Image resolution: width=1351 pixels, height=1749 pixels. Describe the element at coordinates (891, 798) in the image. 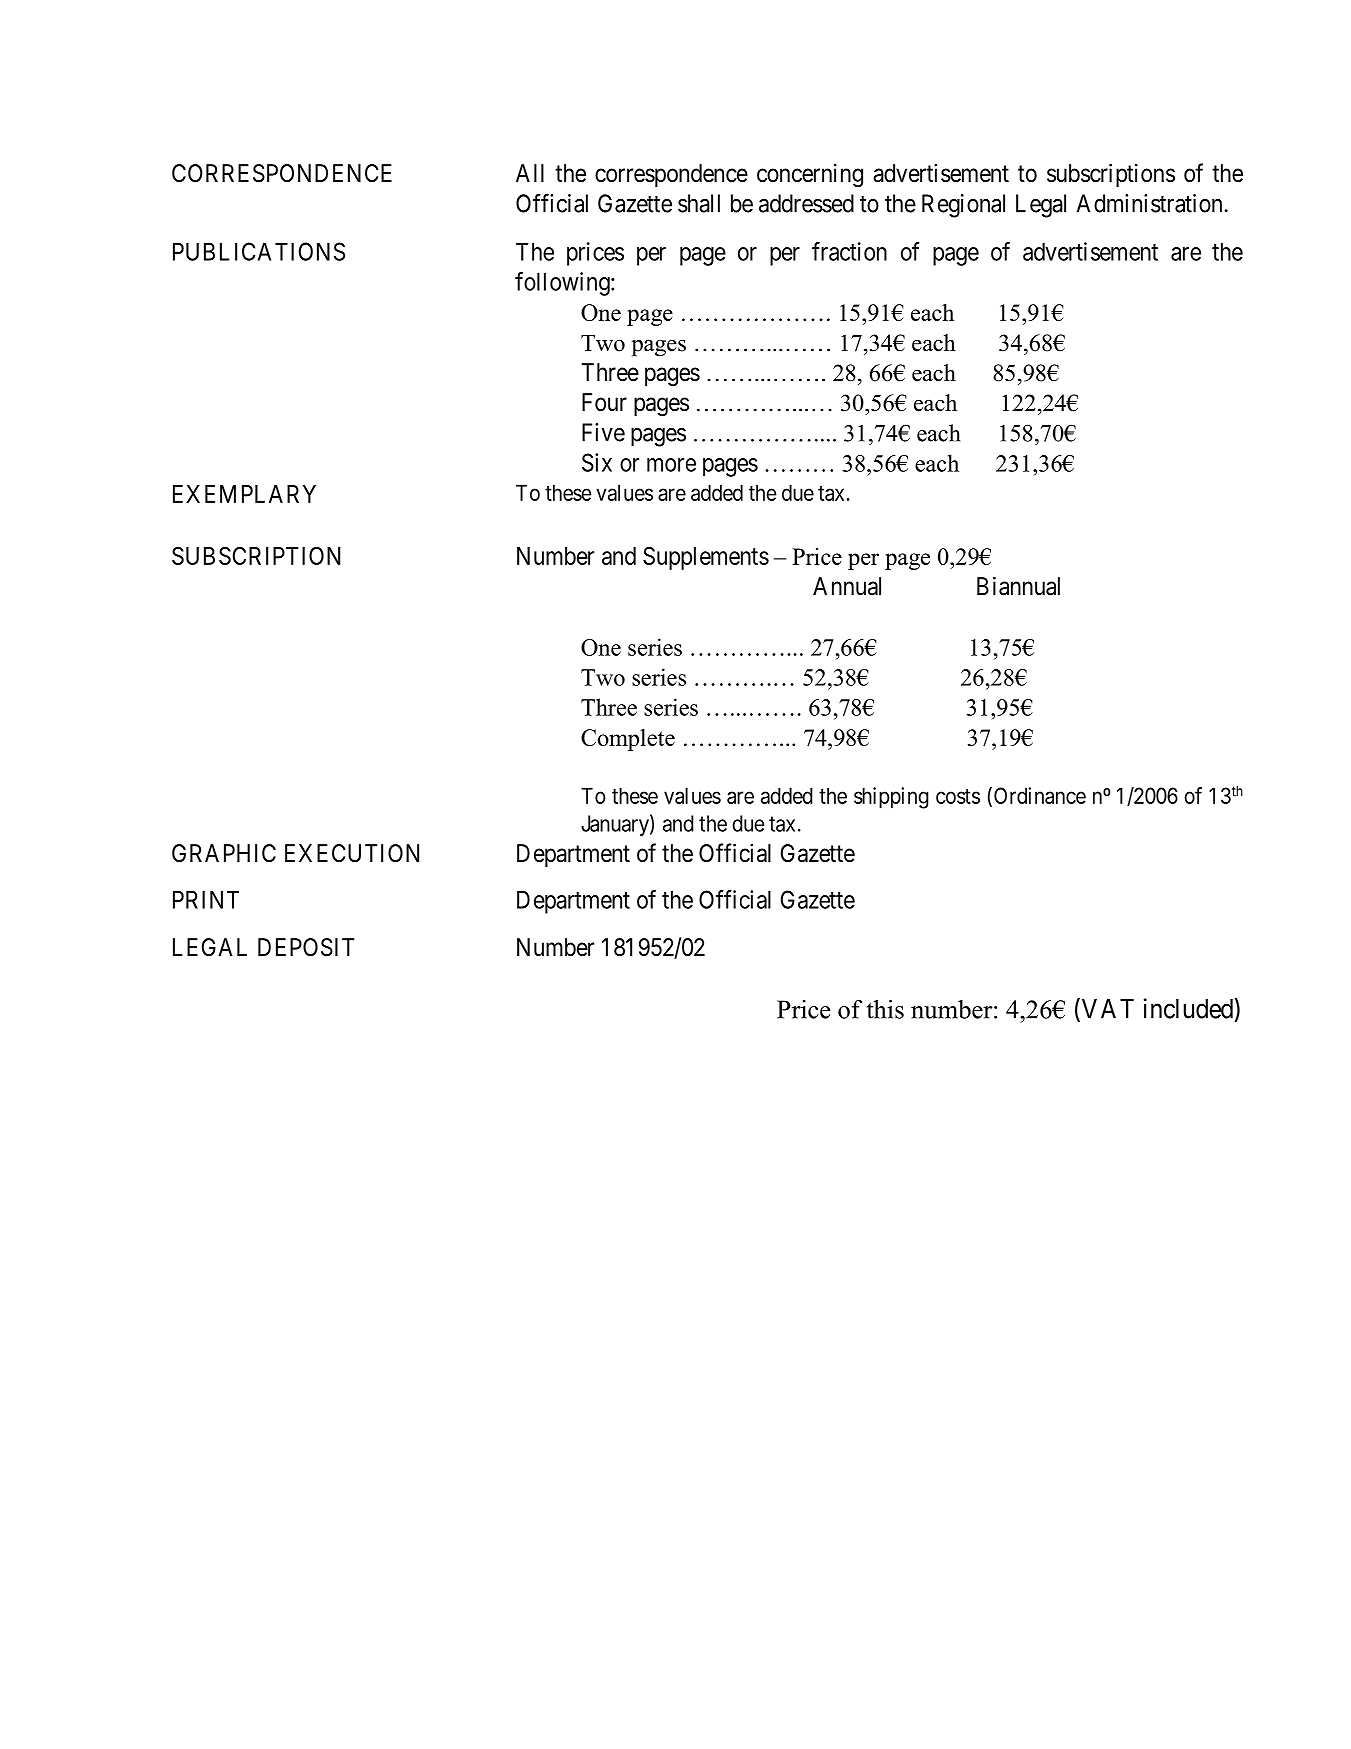

I see `shipping` at that location.
